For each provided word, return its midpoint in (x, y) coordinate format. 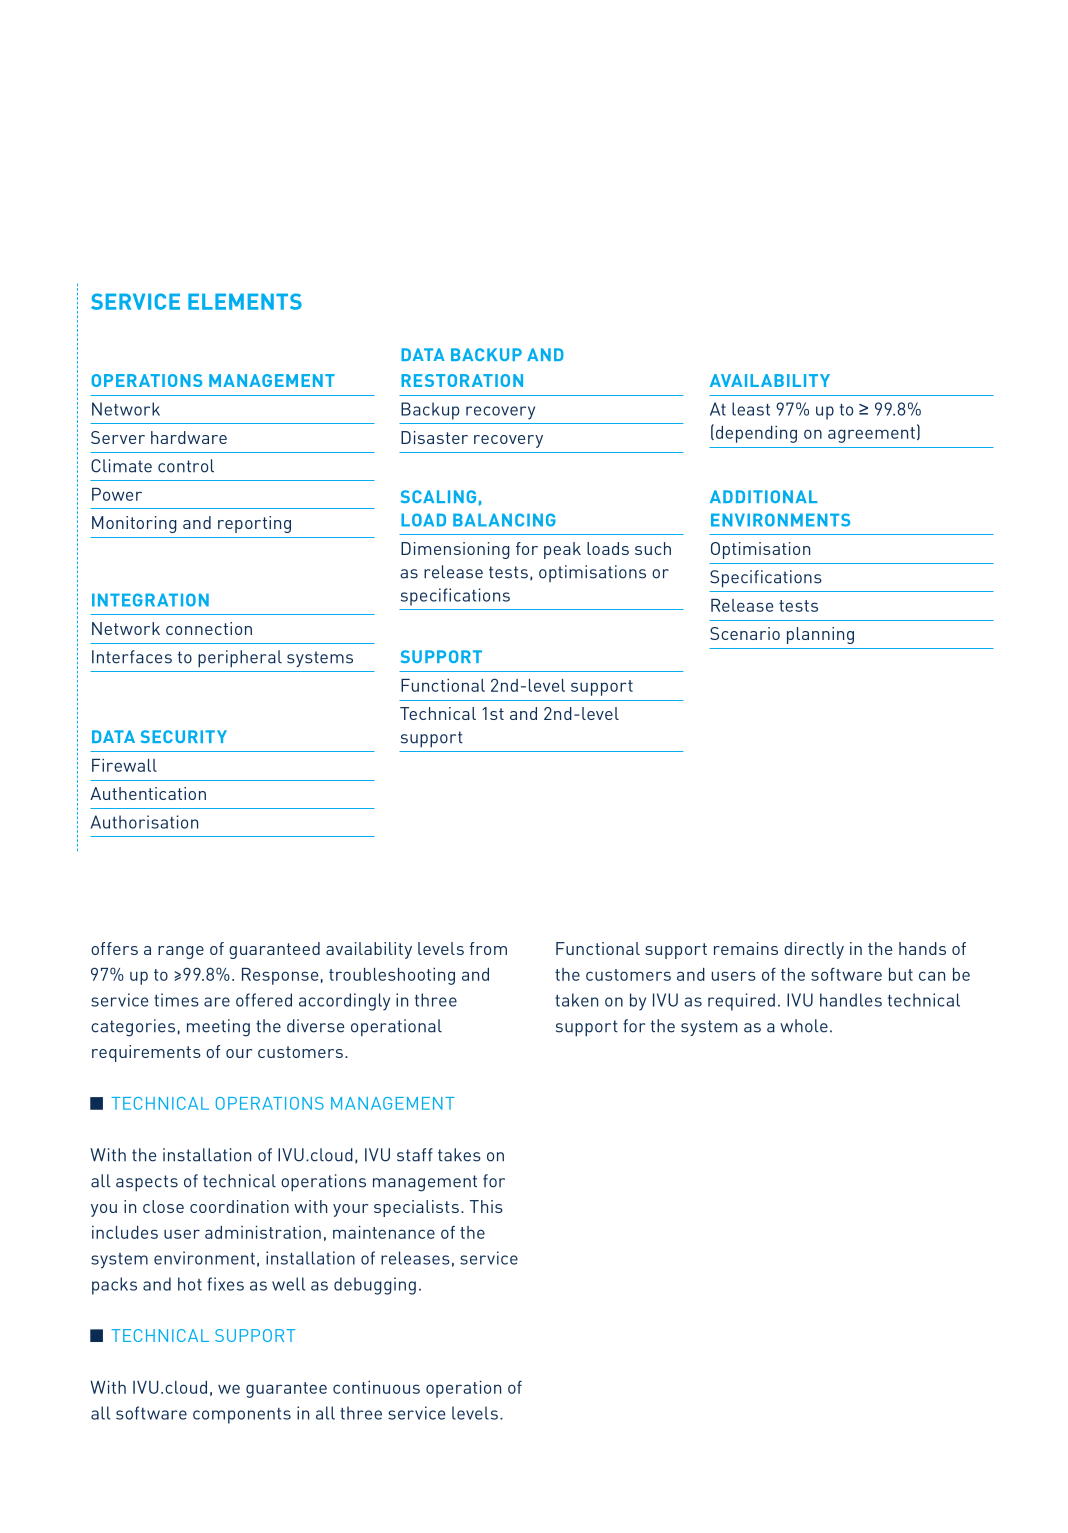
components (242, 1416)
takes (459, 1155)
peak (562, 550)
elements (245, 301)
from (488, 948)
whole (804, 1026)
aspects (147, 1183)
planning (820, 635)
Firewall (124, 765)
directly (814, 950)
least (751, 409)
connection (209, 628)
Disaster (434, 437)
